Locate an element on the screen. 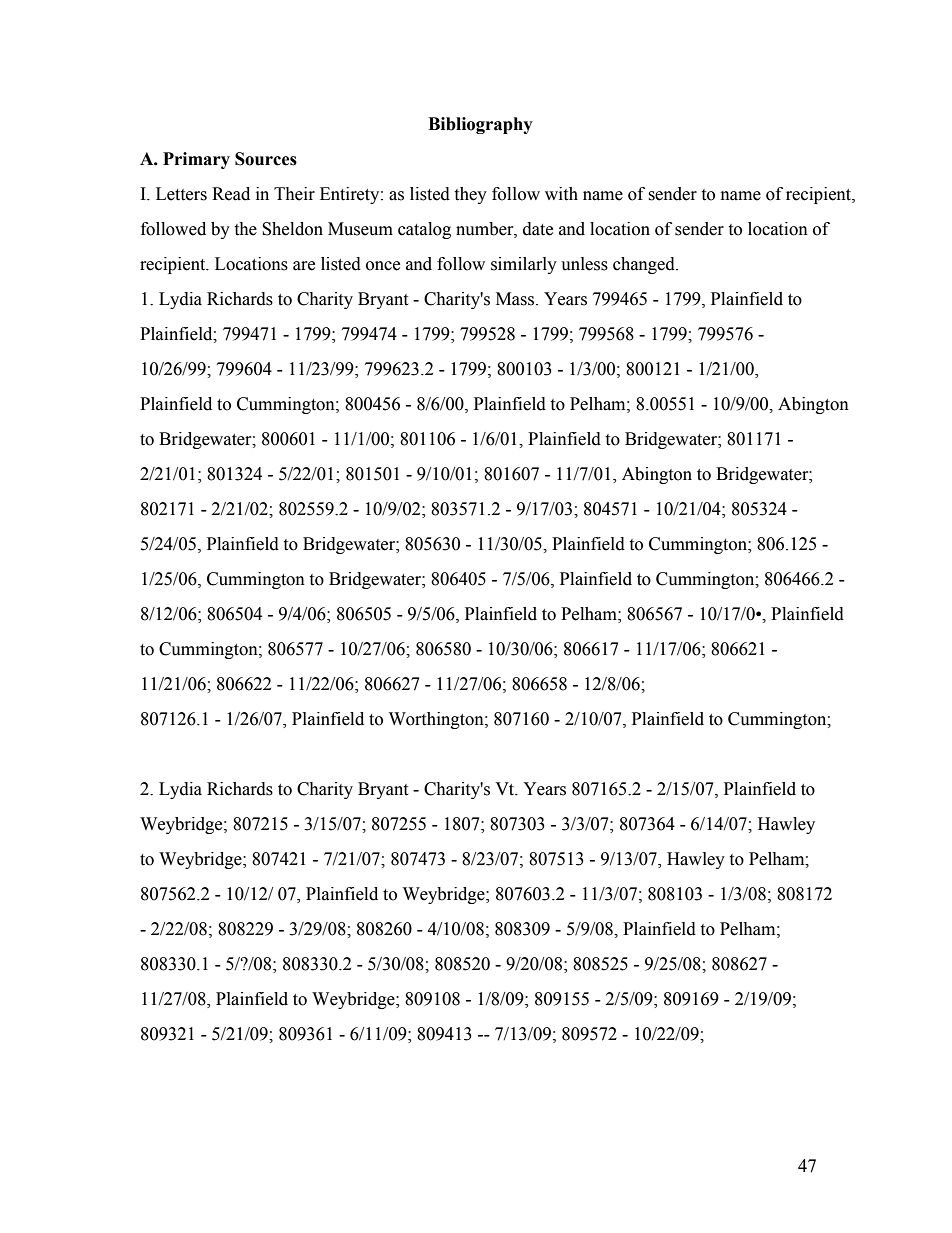  Bibliography is located at coordinates (480, 125).
